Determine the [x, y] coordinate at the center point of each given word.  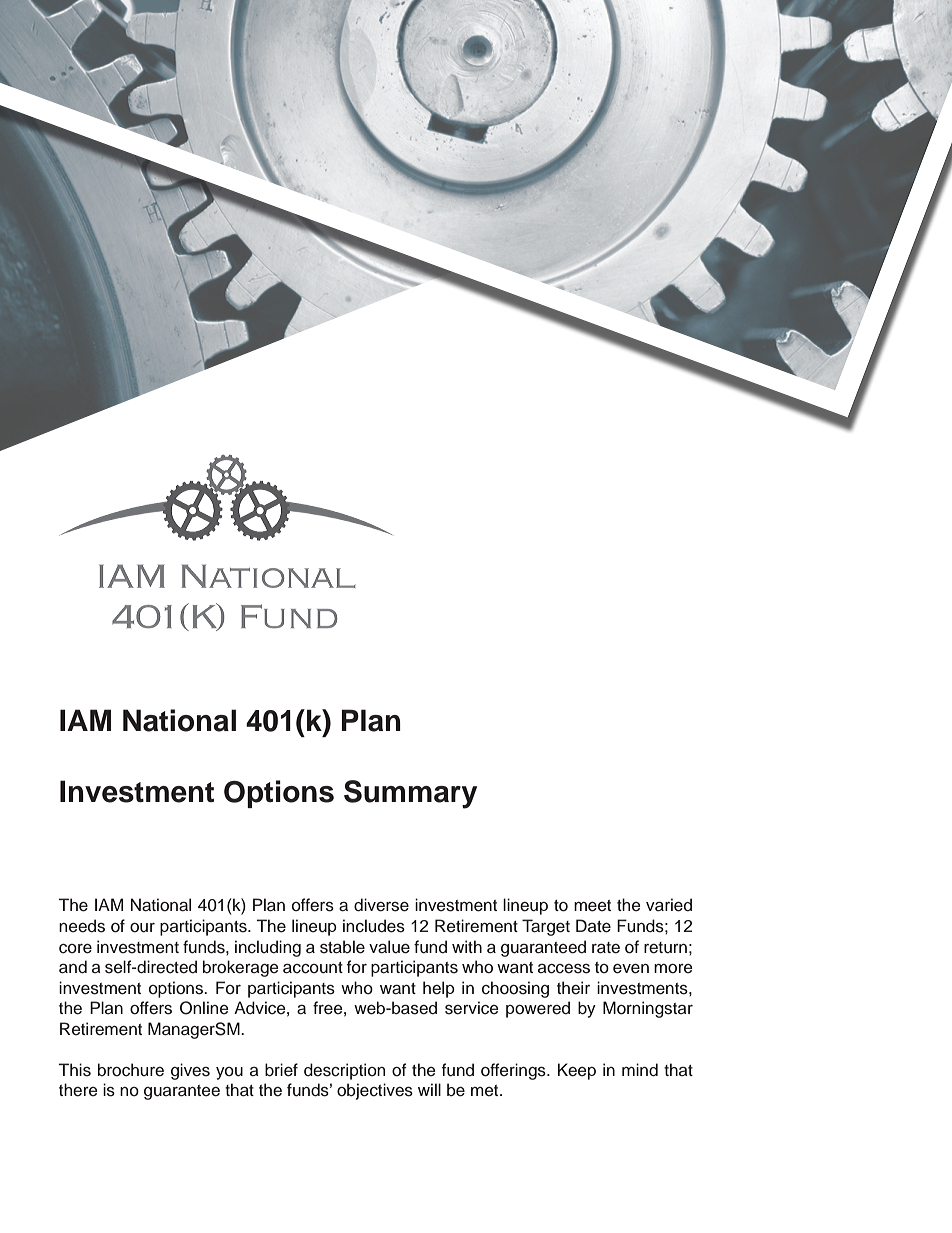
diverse [381, 905]
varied [669, 905]
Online [204, 1008]
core [75, 949]
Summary [410, 794]
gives [190, 1071]
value [389, 947]
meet [592, 906]
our [142, 928]
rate [606, 948]
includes [374, 926]
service [472, 1008]
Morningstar [648, 1009]
